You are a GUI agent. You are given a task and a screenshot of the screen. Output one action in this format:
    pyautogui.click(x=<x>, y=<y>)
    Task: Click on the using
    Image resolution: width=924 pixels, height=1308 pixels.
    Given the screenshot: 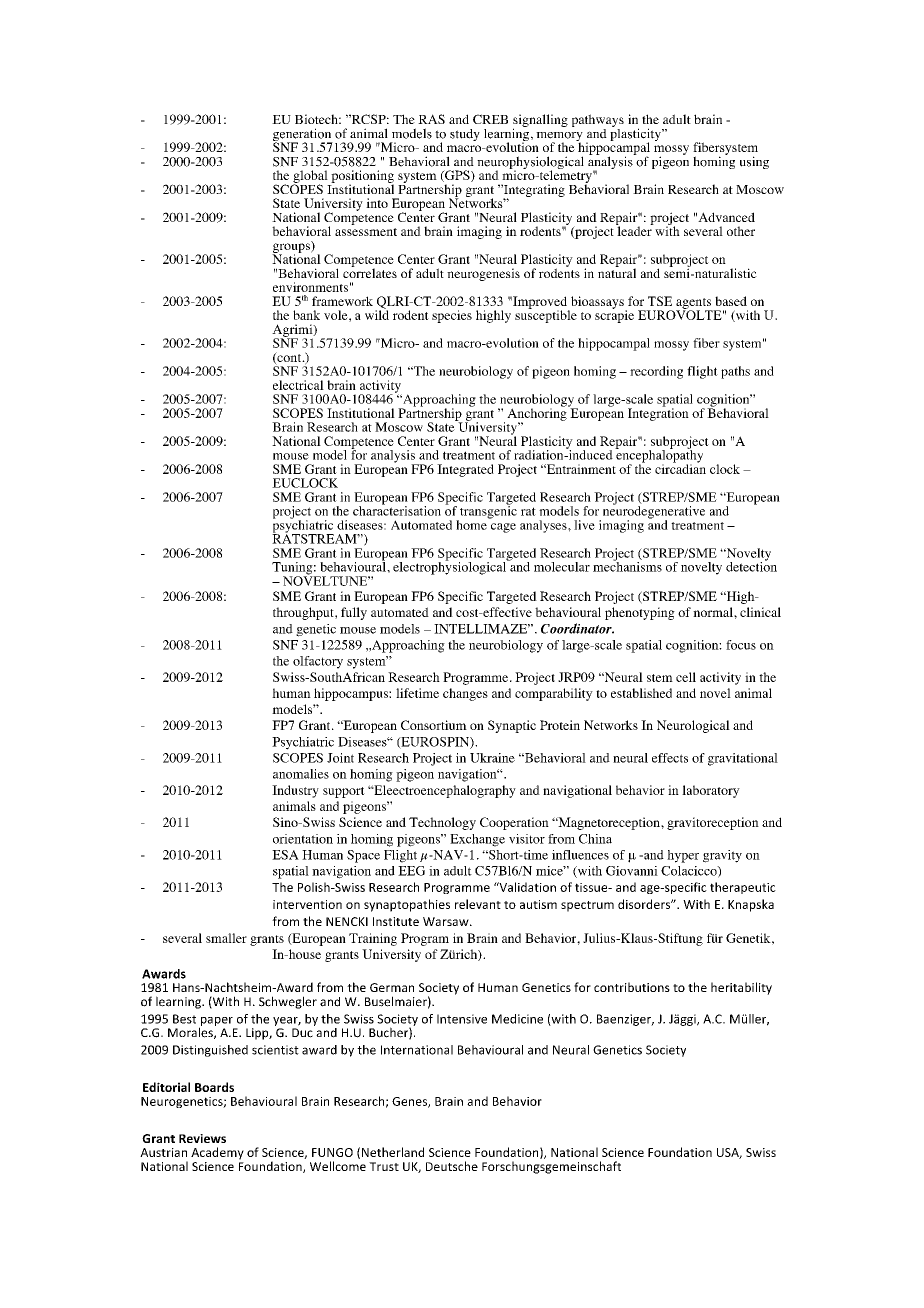 What is the action you would take?
    pyautogui.click(x=754, y=162)
